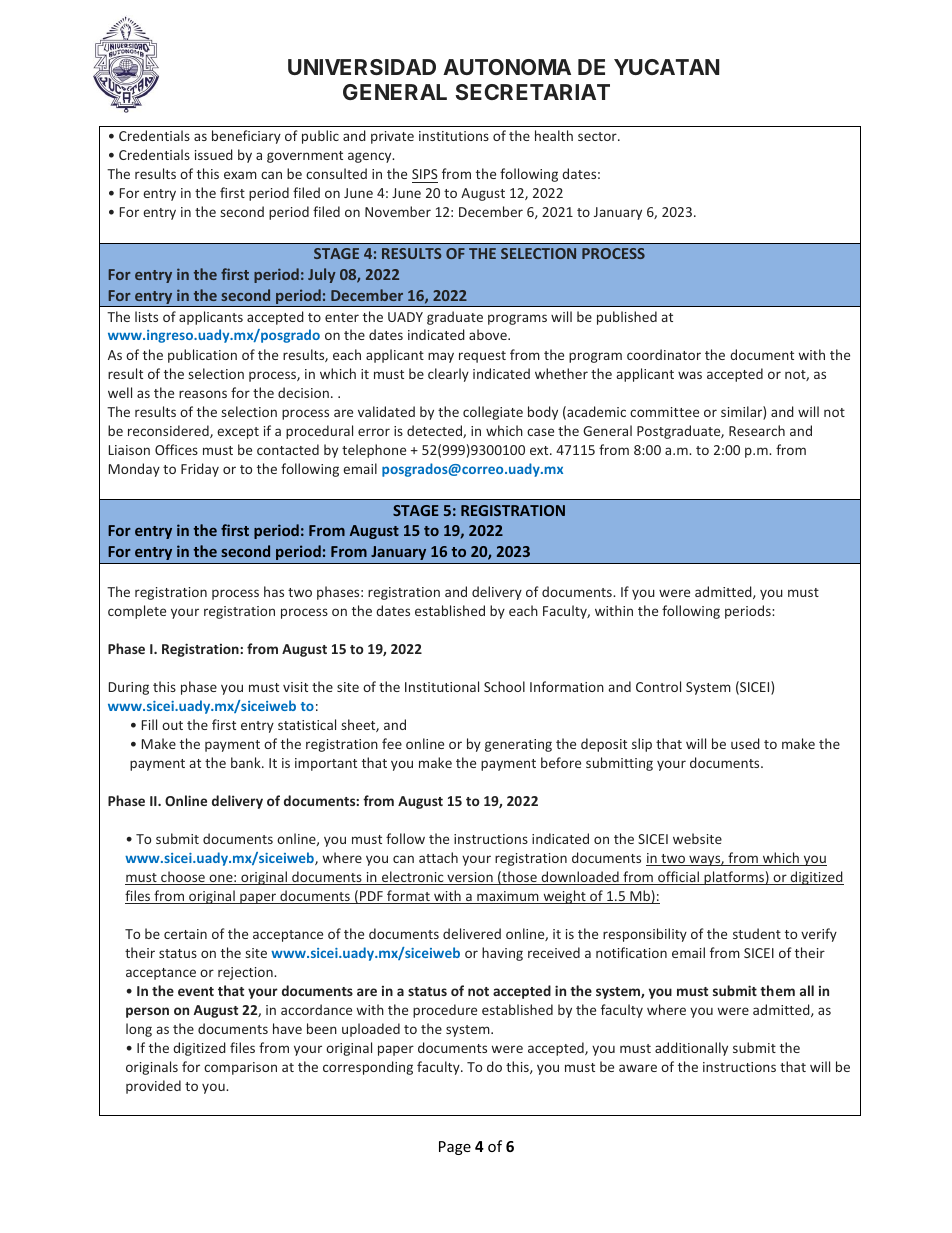 The image size is (952, 1233). Describe the element at coordinates (658, 686) in the image. I see `Control` at that location.
